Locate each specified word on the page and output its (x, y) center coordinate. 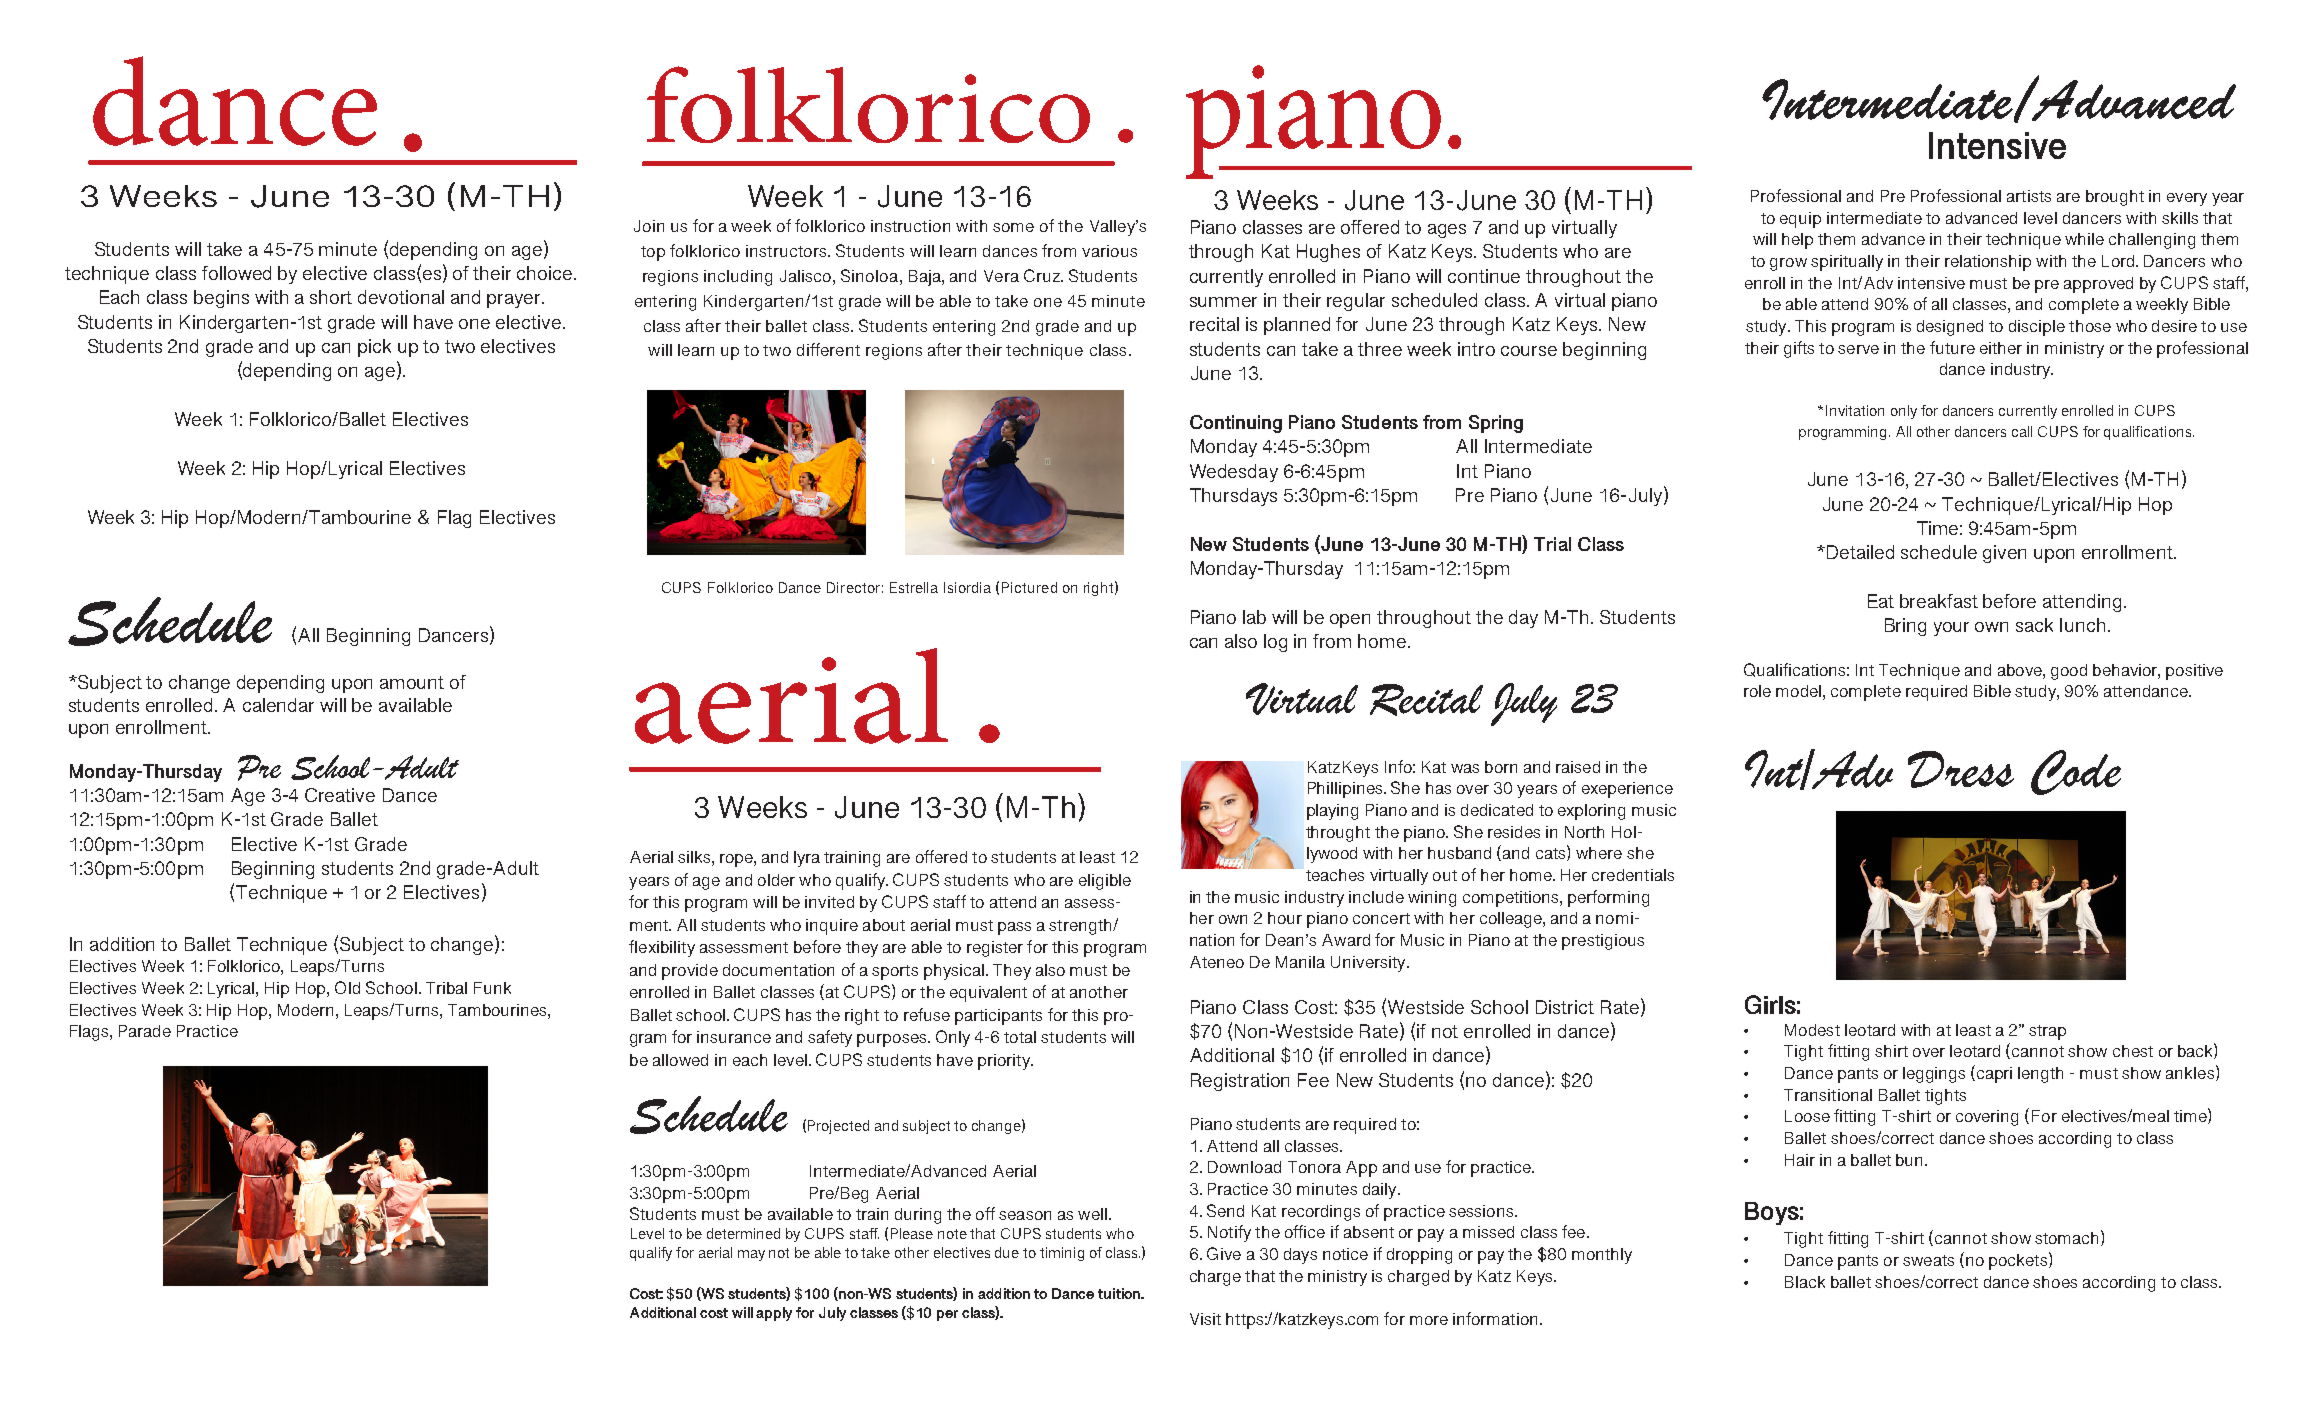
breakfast (1939, 601)
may (751, 1255)
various (1109, 251)
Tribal (446, 988)
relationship (1988, 263)
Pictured (1029, 587)
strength (1081, 927)
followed (236, 273)
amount (412, 682)
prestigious (1603, 942)
